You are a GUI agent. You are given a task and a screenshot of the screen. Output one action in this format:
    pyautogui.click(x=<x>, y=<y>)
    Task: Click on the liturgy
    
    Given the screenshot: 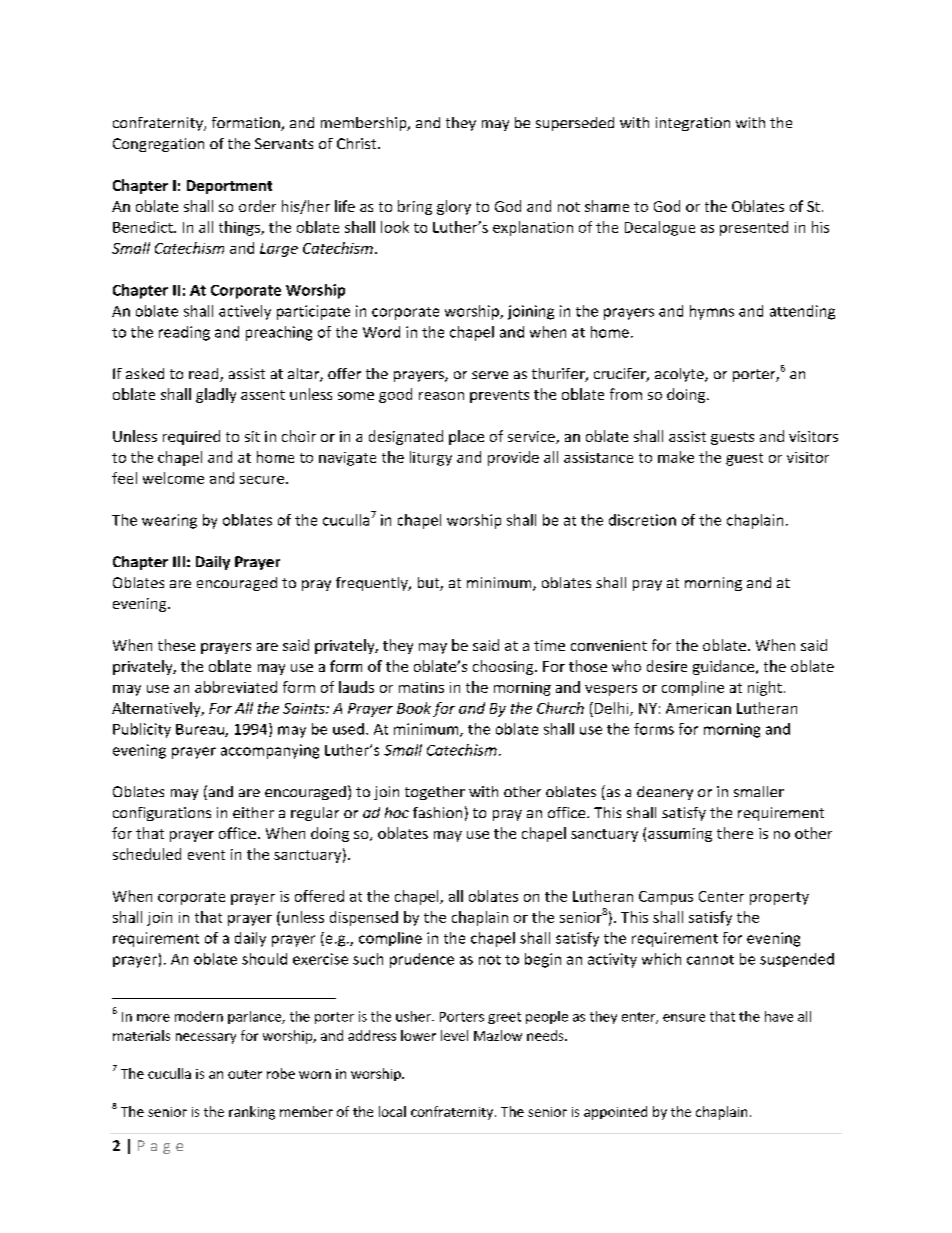 What is the action you would take?
    pyautogui.click(x=431, y=458)
